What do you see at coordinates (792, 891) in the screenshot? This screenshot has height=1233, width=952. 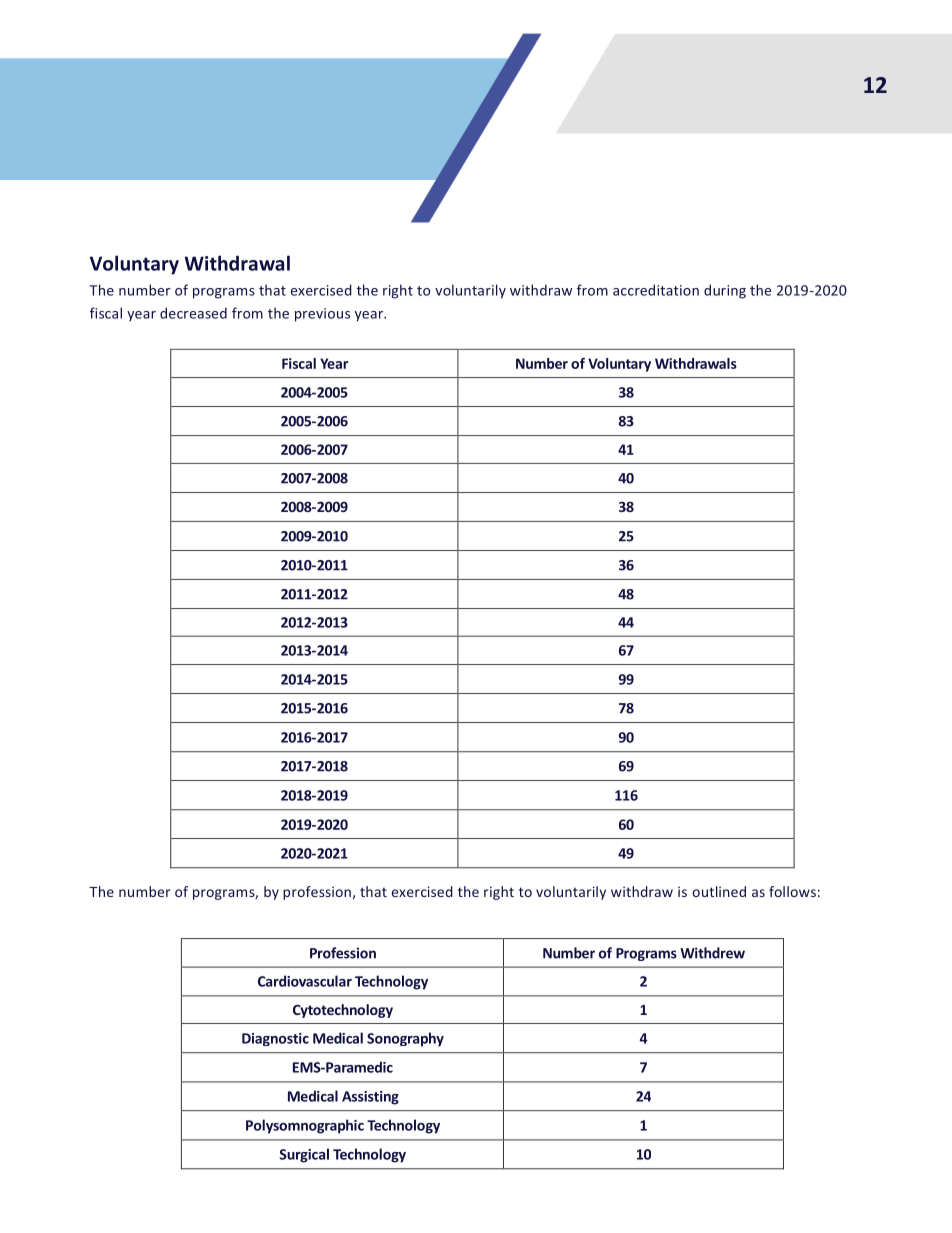 I see `follows` at bounding box center [792, 891].
